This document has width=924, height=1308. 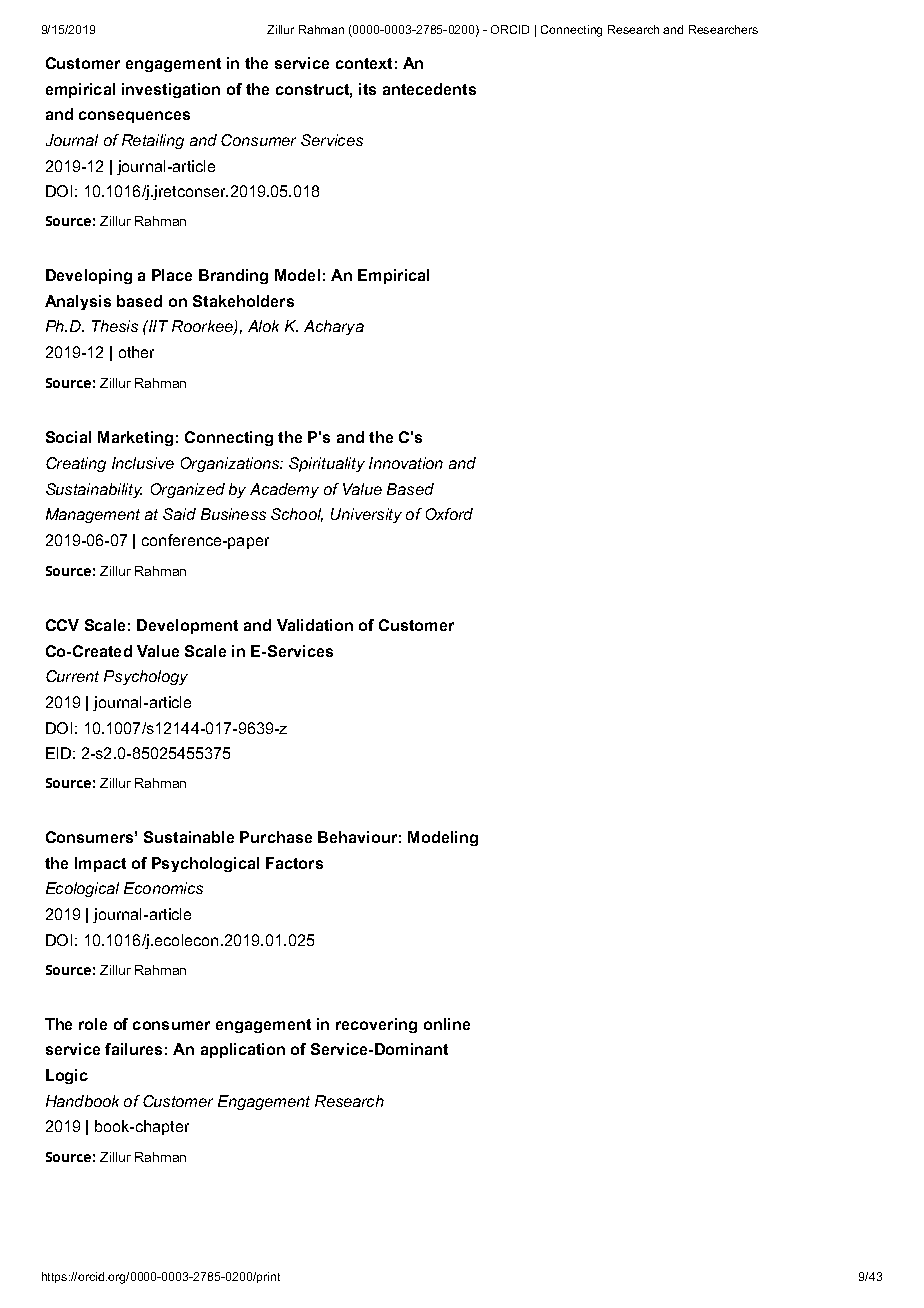 I want to click on investigation, so click(x=171, y=90).
